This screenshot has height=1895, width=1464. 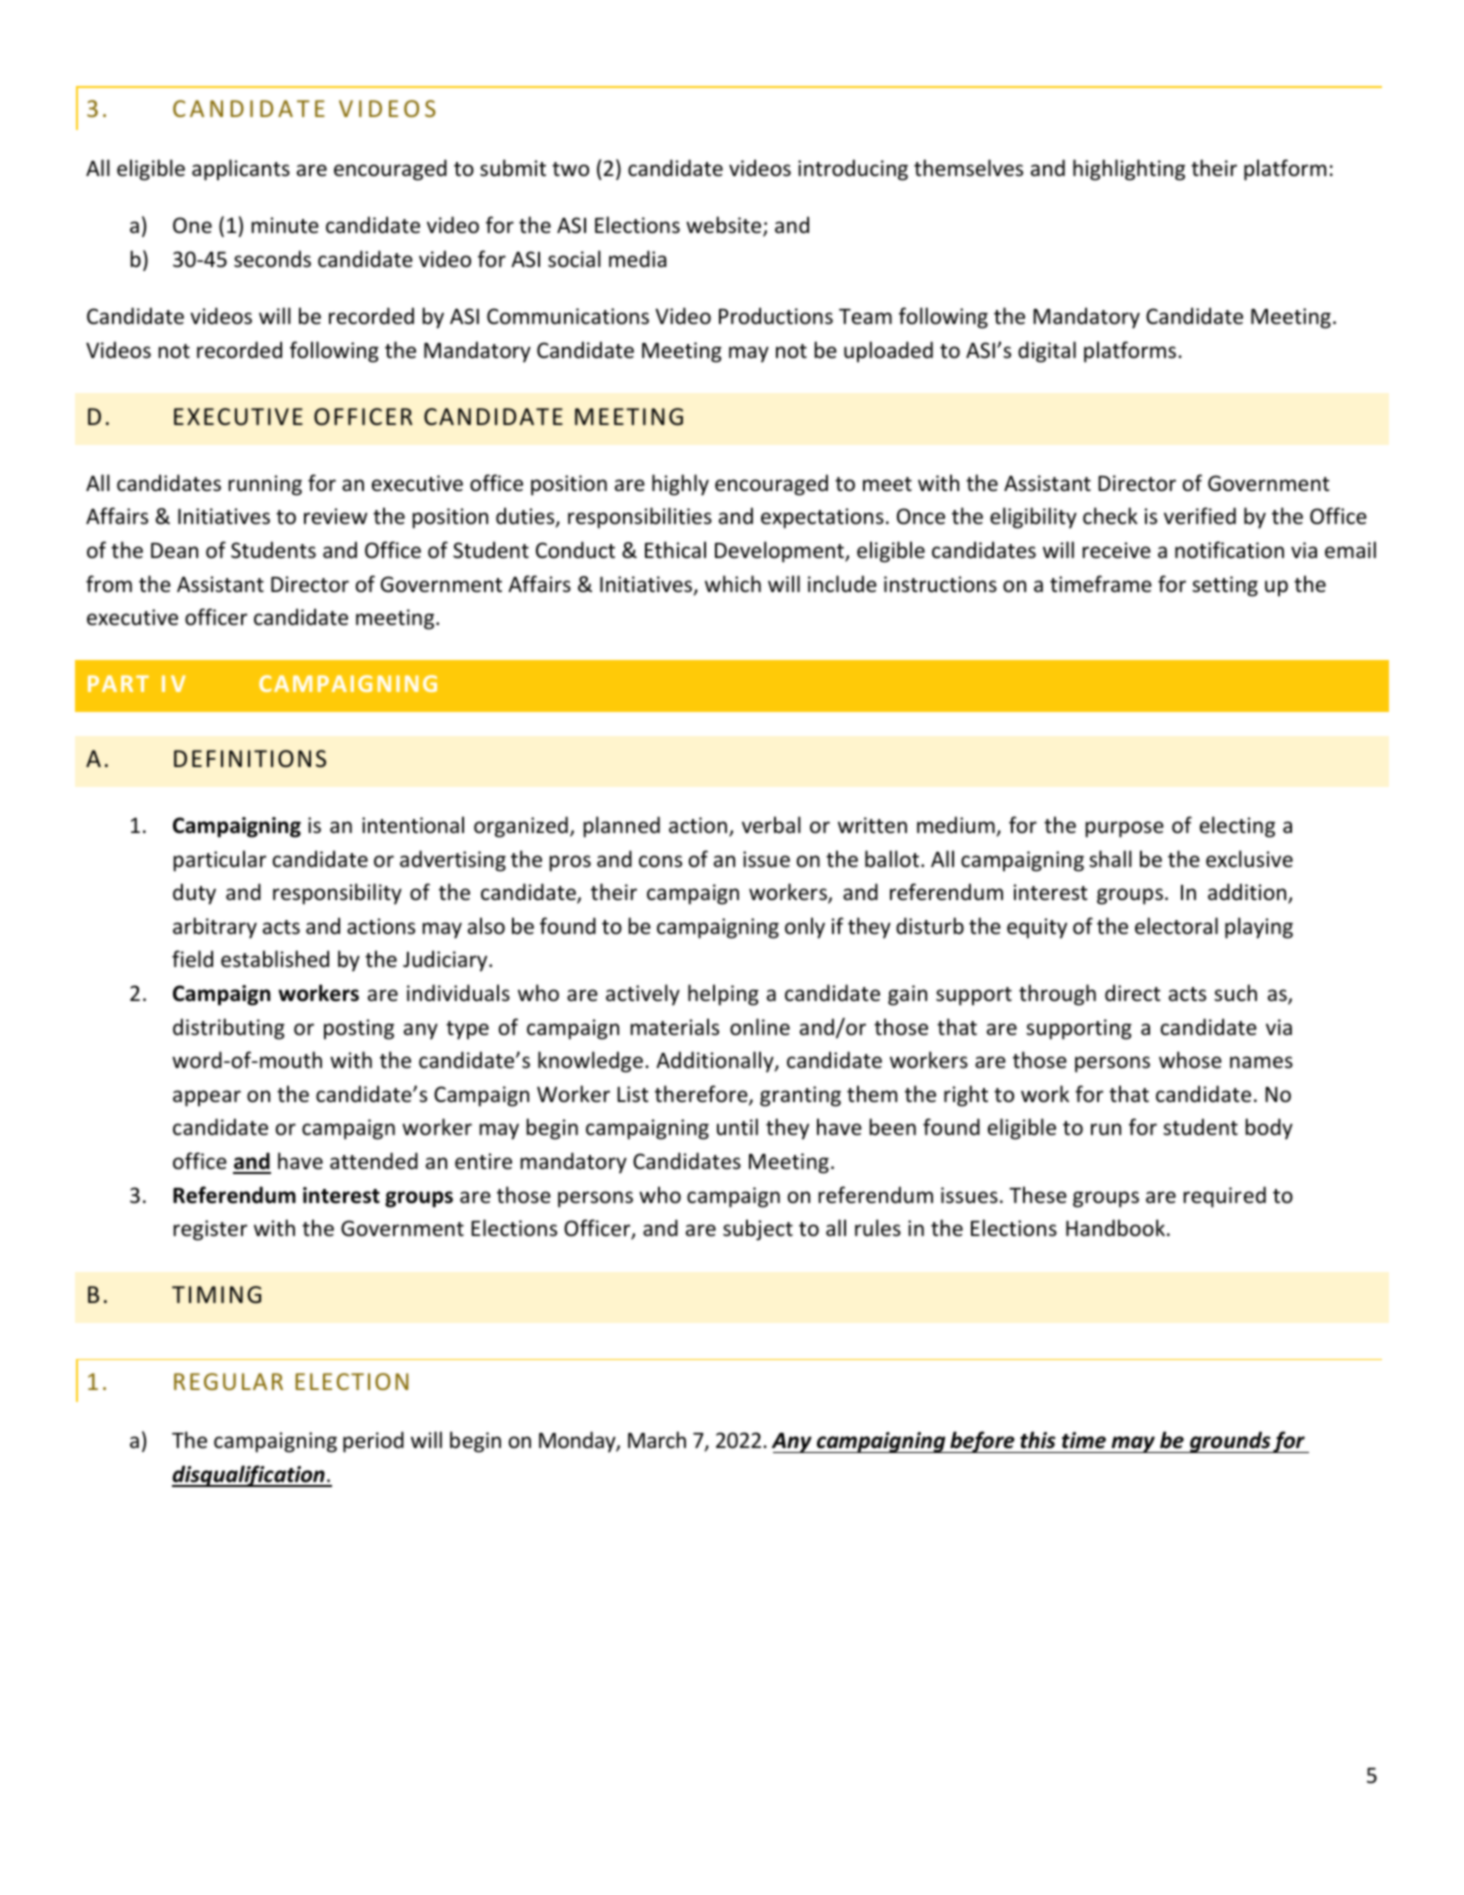 What do you see at coordinates (1129, 170) in the screenshot?
I see `highlighting` at bounding box center [1129, 170].
